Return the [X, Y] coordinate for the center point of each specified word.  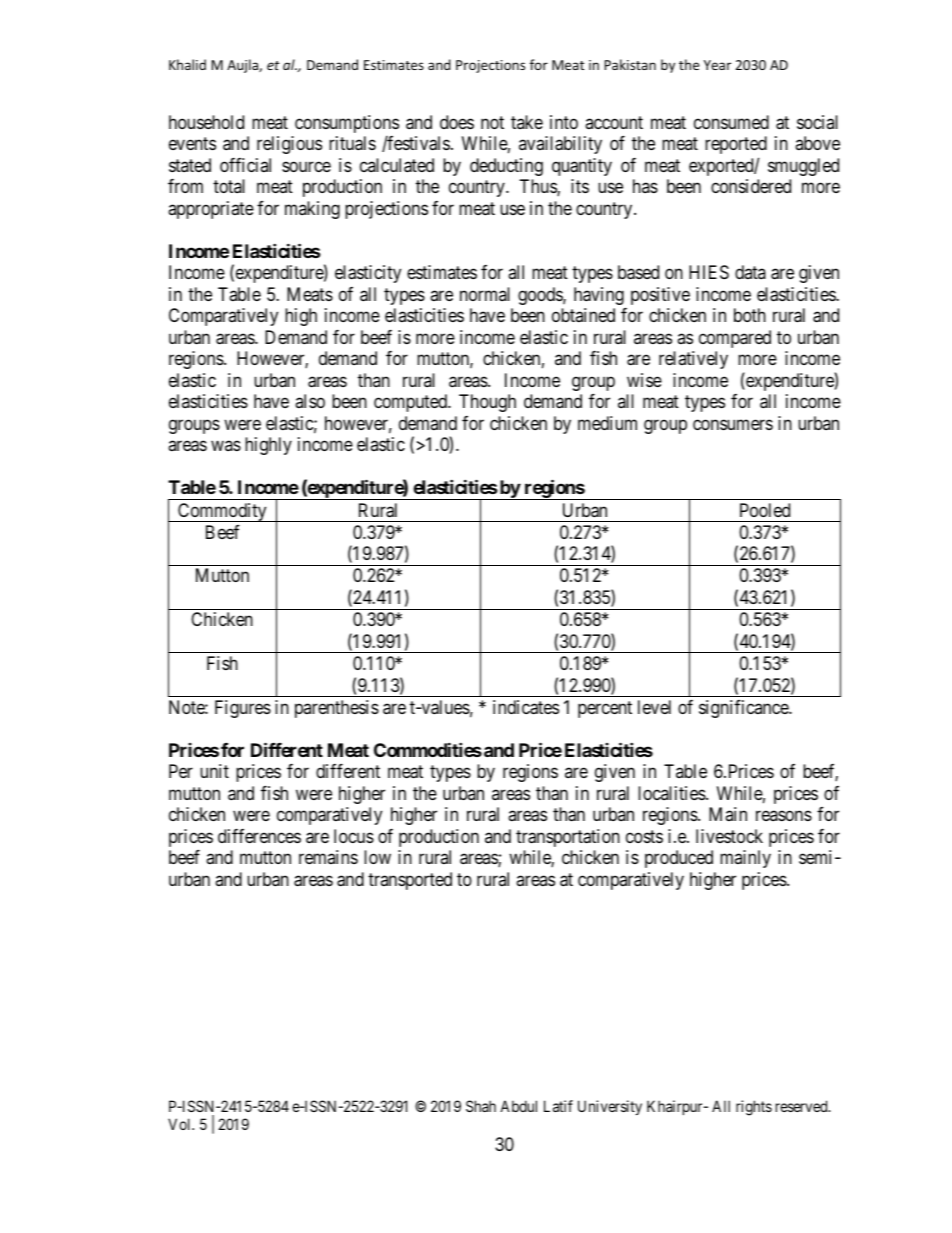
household [206, 122]
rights [754, 1108]
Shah [481, 1106]
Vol [181, 1124]
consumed [731, 122]
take [527, 122]
